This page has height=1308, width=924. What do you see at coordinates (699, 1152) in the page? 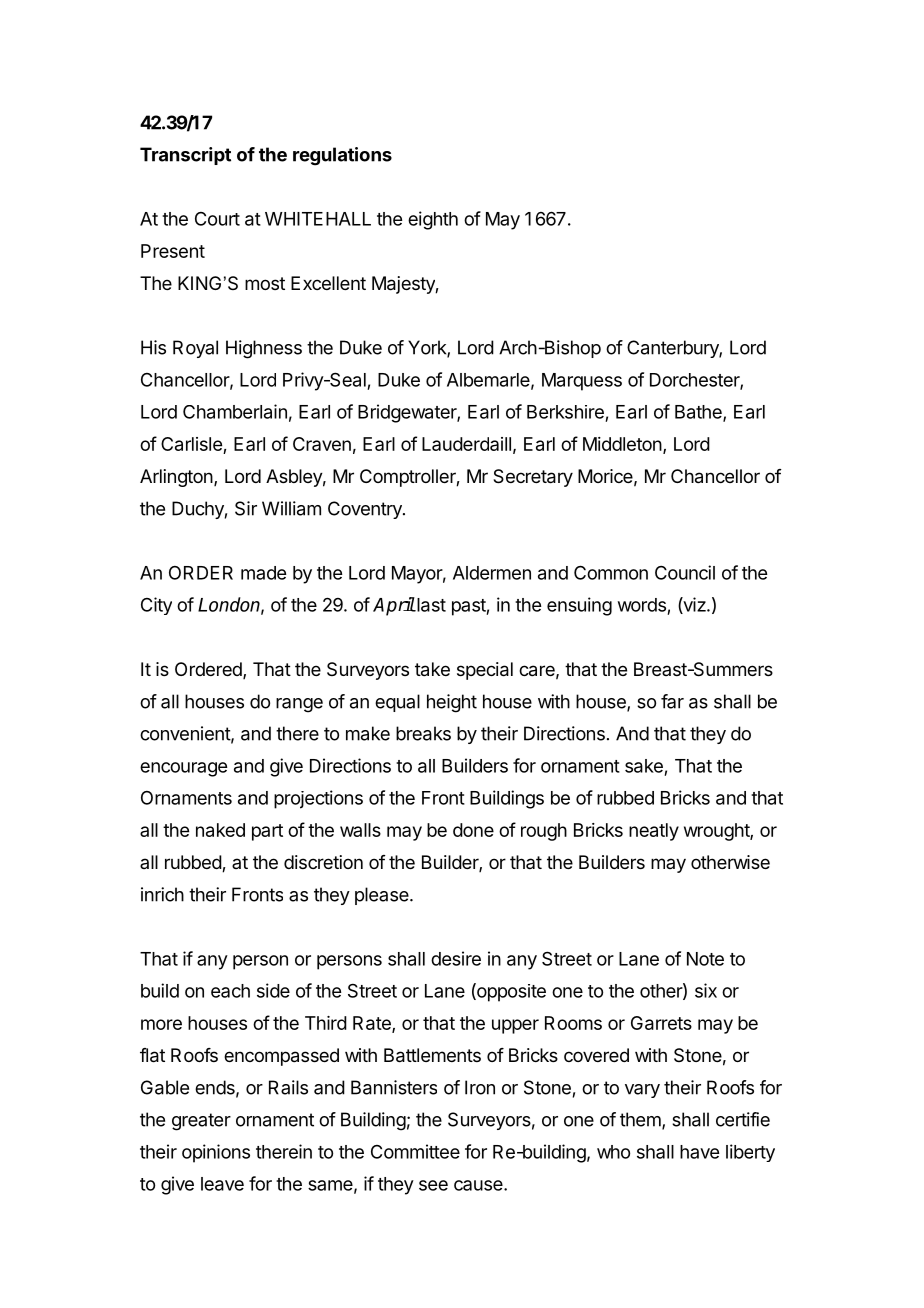
I see `have` at bounding box center [699, 1152].
